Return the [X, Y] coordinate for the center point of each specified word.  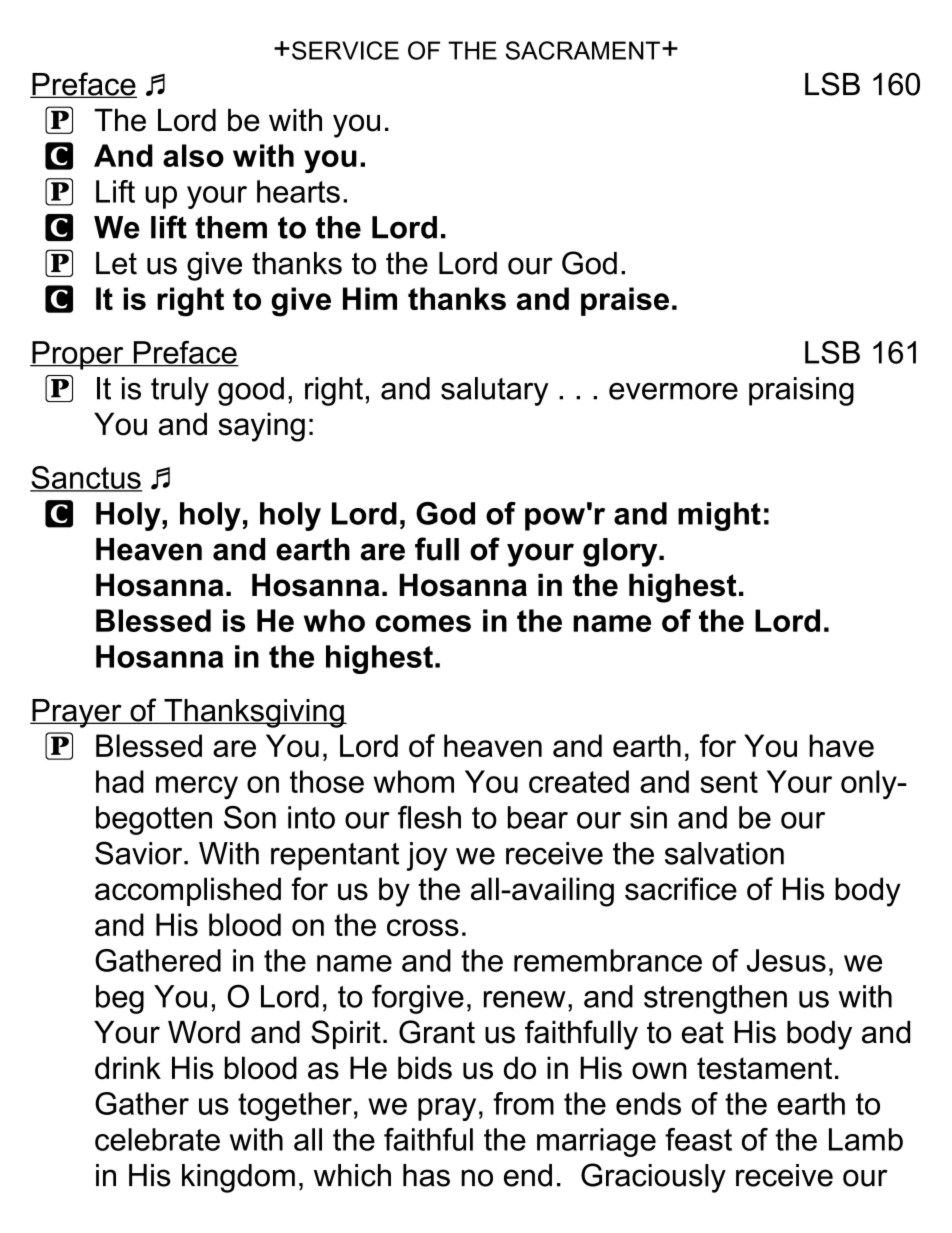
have [841, 745]
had [120, 781]
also [193, 155]
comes [423, 623]
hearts [298, 191]
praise [625, 301]
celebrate [157, 1139]
